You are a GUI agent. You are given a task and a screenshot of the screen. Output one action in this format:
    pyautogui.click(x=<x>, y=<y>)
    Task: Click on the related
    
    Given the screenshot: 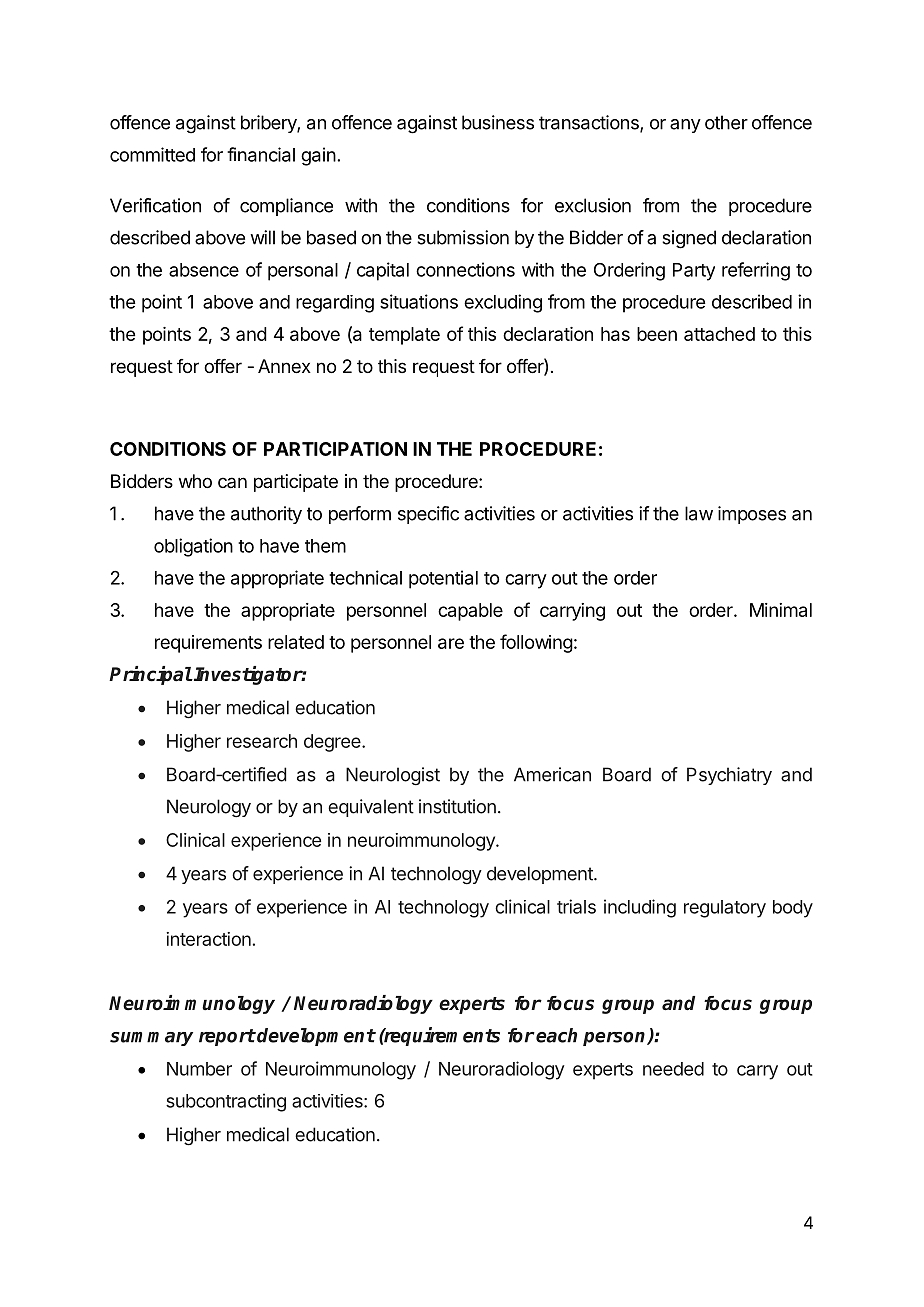 What is the action you would take?
    pyautogui.click(x=296, y=642)
